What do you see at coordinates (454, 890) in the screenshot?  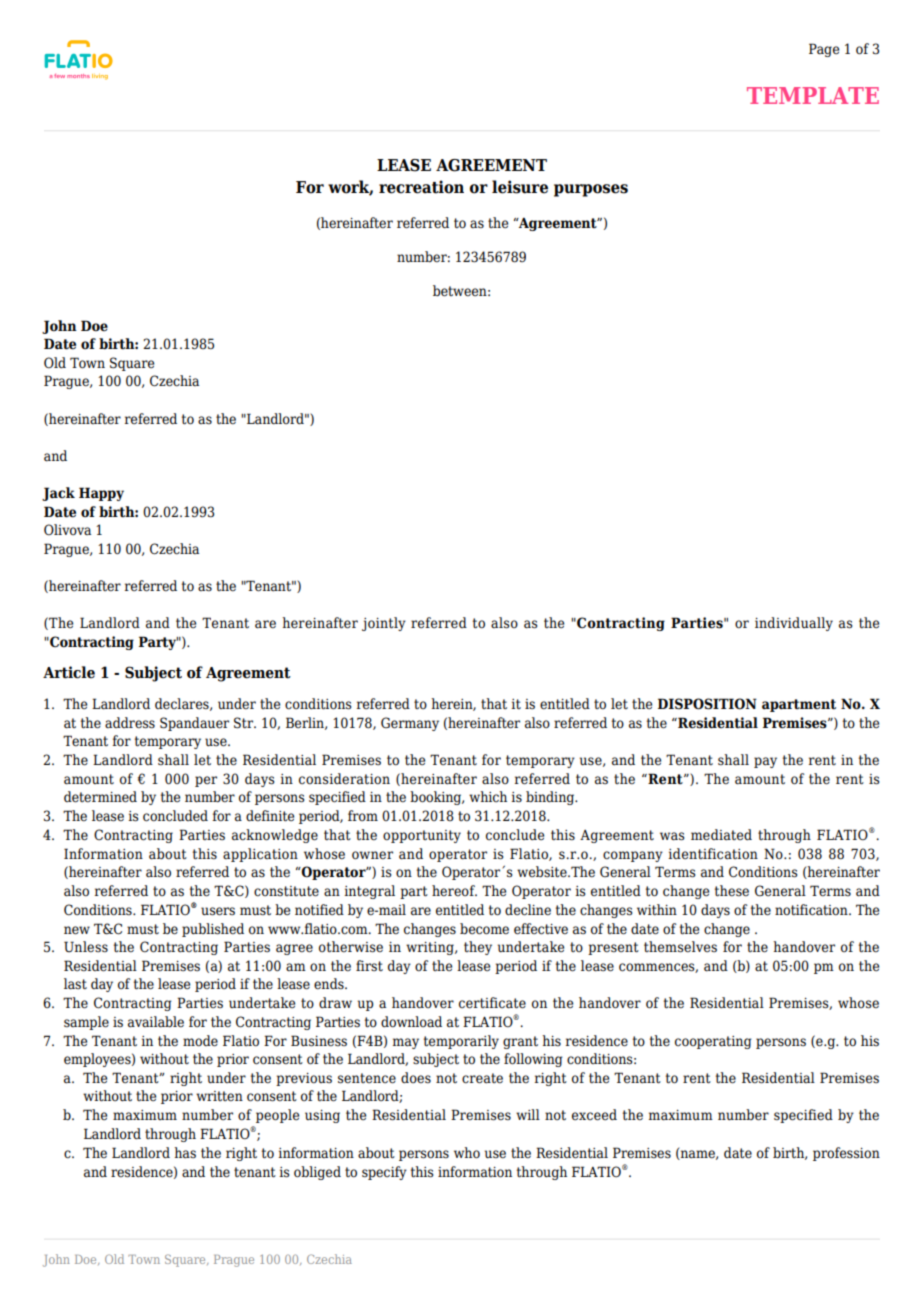 I see `hereof` at bounding box center [454, 890].
